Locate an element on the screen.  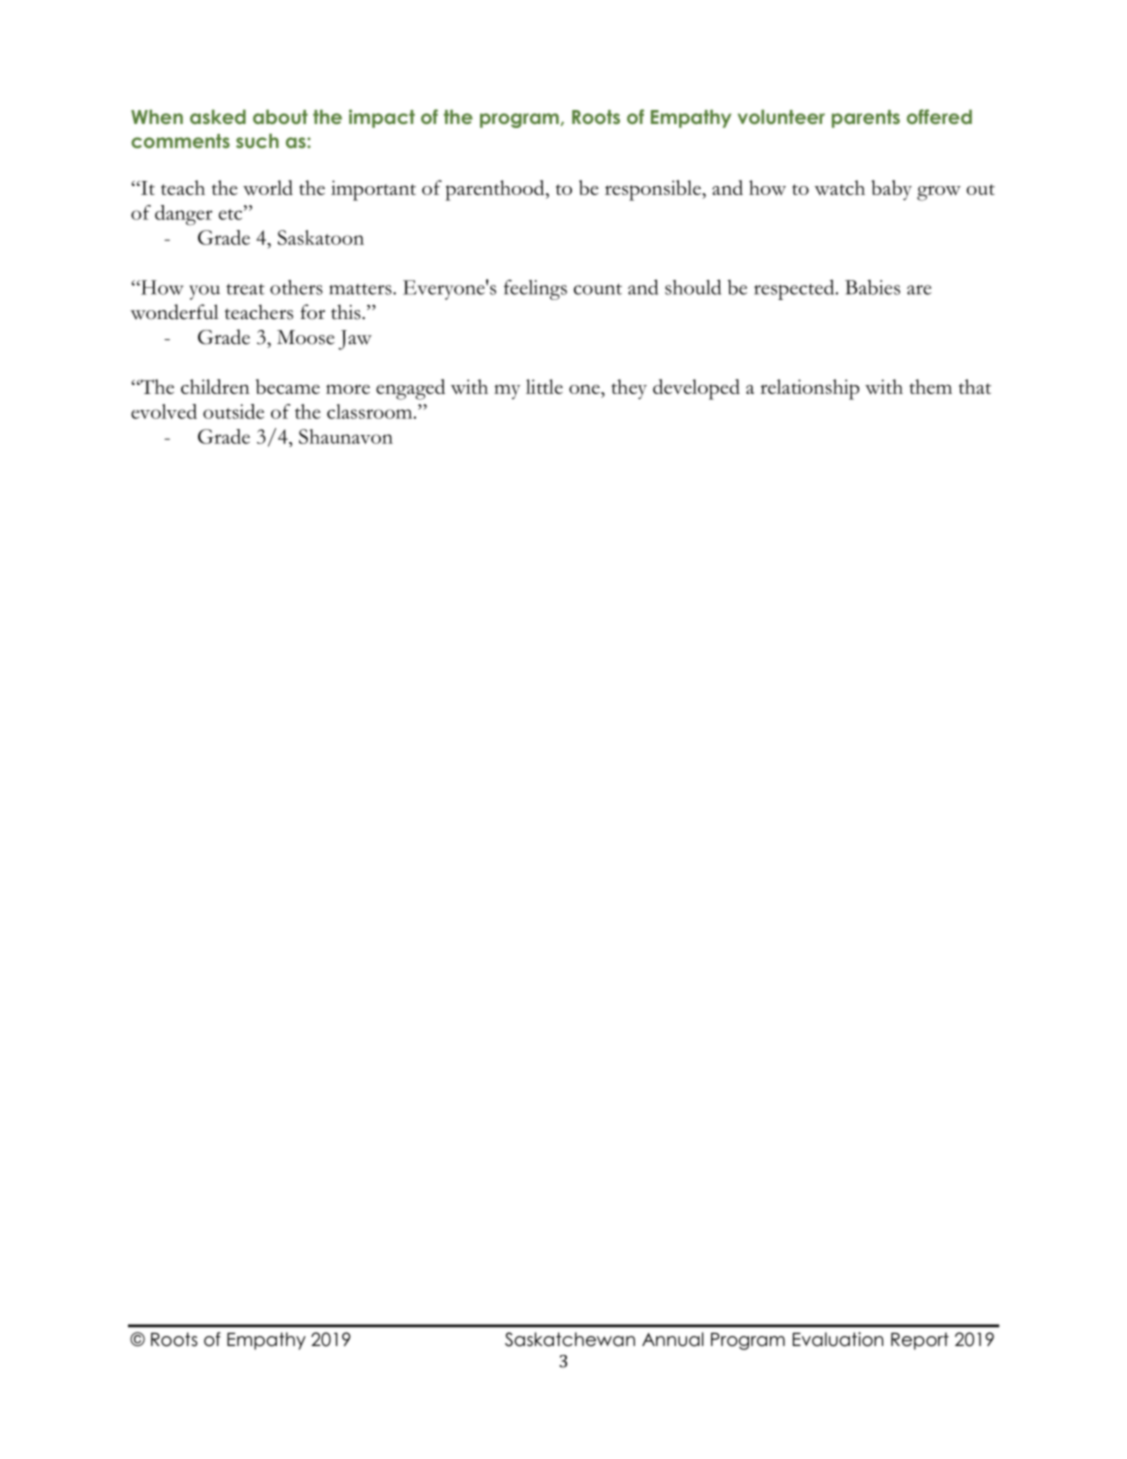
outside is located at coordinates (233, 411).
